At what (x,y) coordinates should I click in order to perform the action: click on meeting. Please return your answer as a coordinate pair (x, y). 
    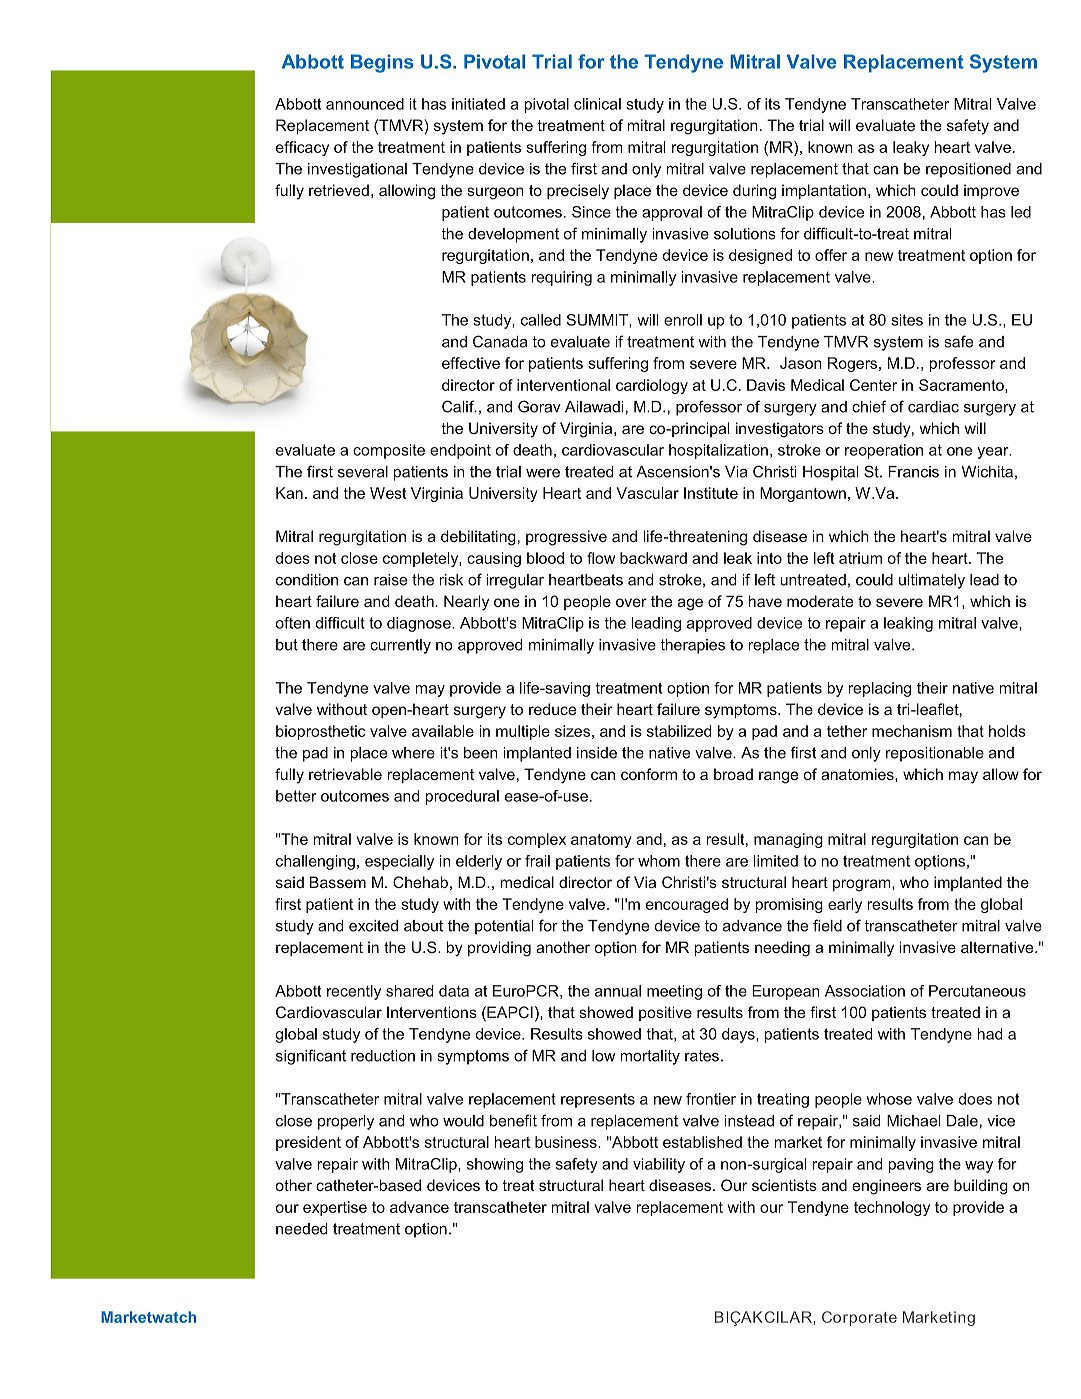
    Looking at the image, I should click on (674, 992).
